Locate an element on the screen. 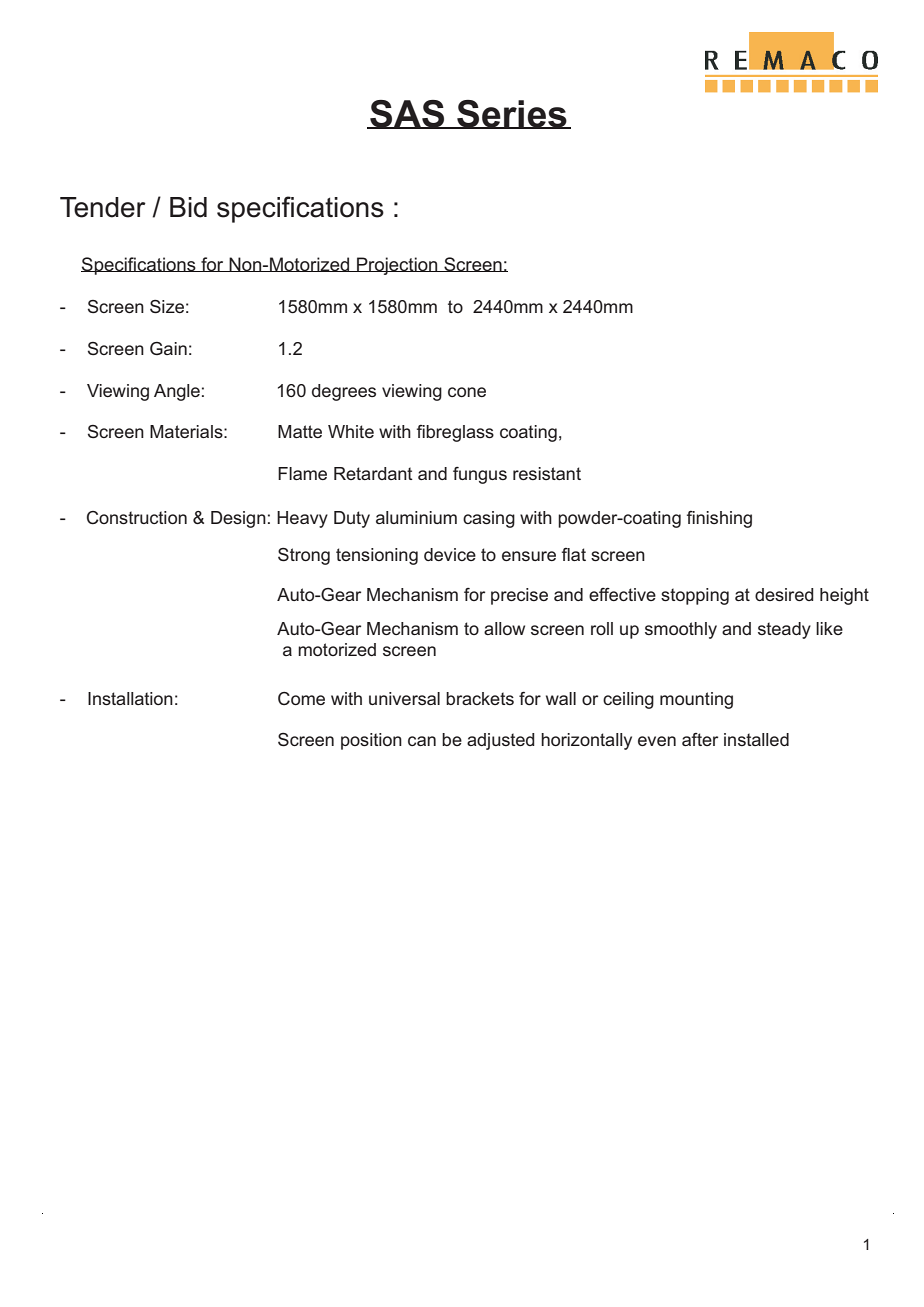  fungus is located at coordinates (480, 475).
